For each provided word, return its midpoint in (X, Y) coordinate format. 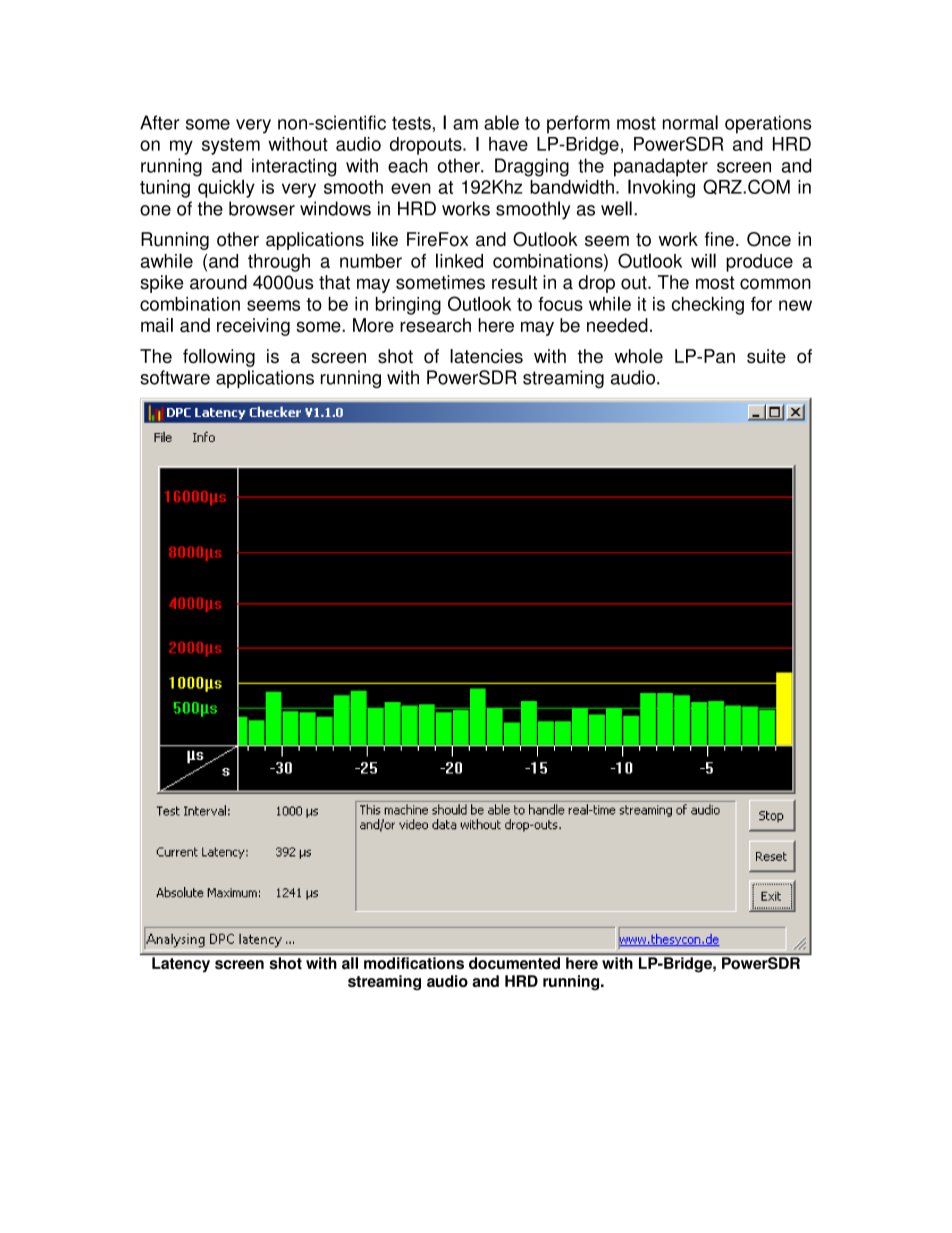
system (231, 146)
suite (766, 356)
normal (690, 122)
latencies (486, 356)
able (501, 122)
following (219, 358)
